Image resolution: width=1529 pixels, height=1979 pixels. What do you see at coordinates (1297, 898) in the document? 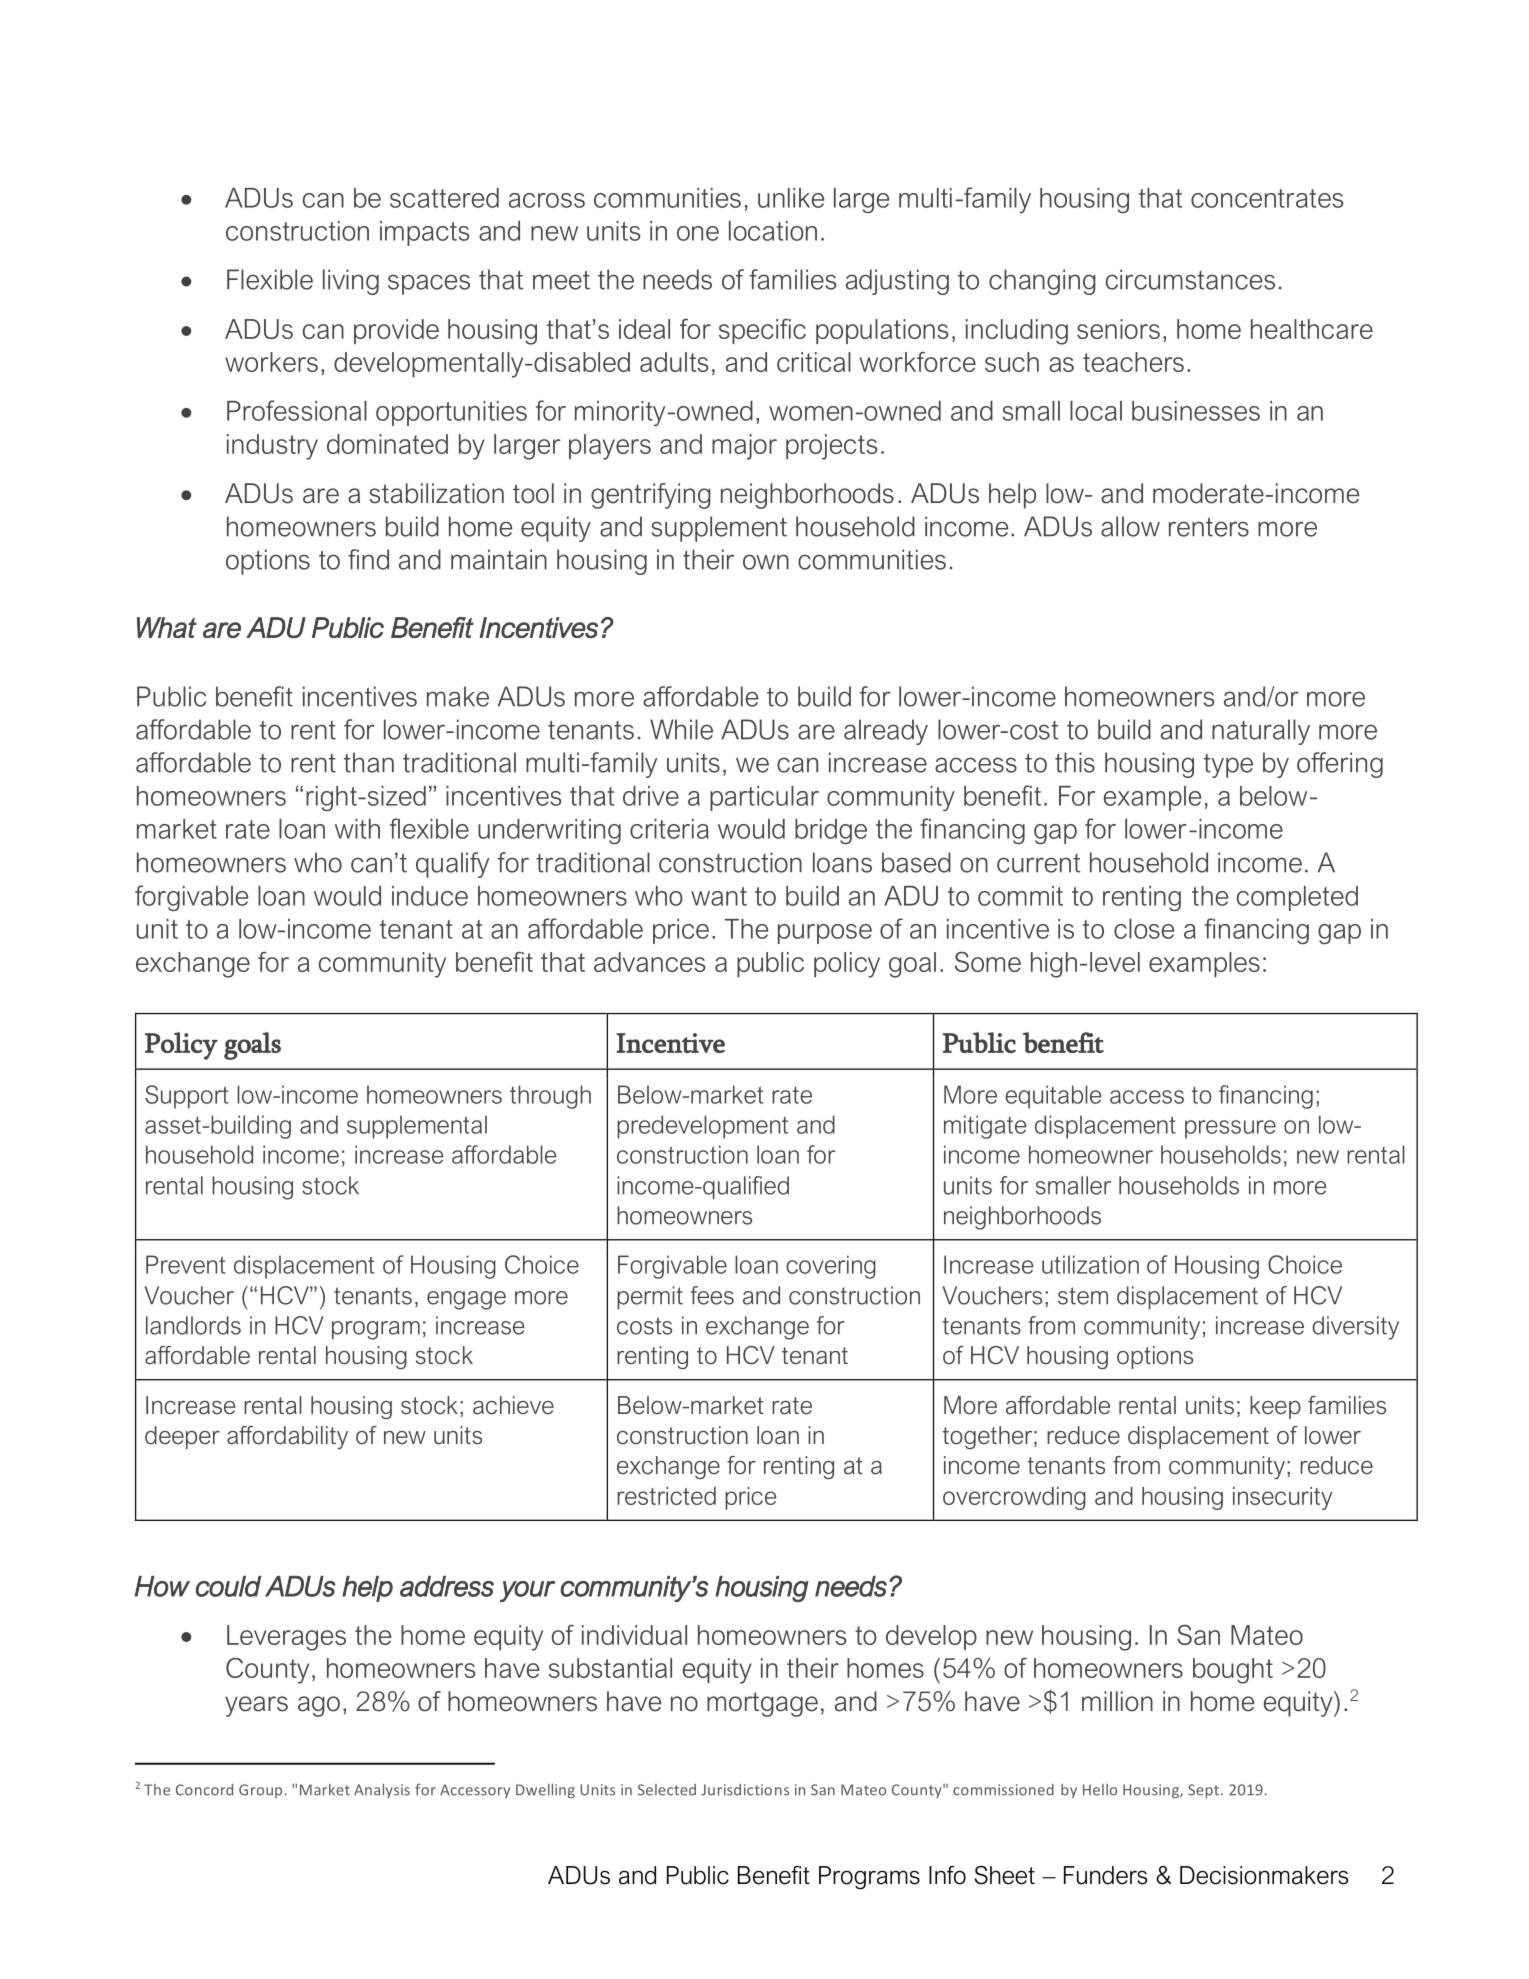
I see `completed` at bounding box center [1297, 898].
